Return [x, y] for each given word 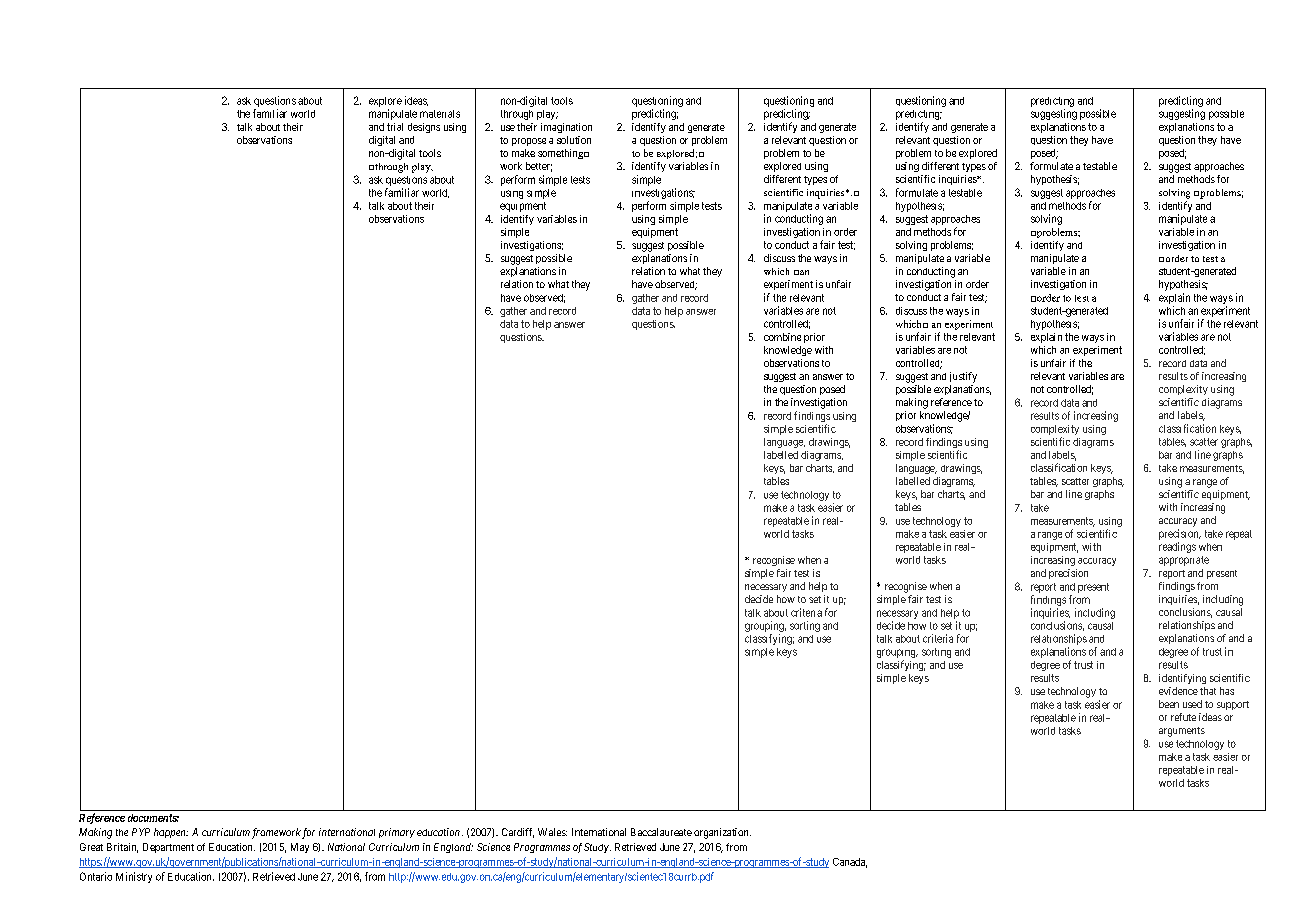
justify [963, 377]
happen [171, 833]
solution [574, 140]
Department [168, 848]
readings [1177, 547]
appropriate [1184, 561]
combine [782, 337]
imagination [566, 128]
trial [395, 127]
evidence [1178, 691]
